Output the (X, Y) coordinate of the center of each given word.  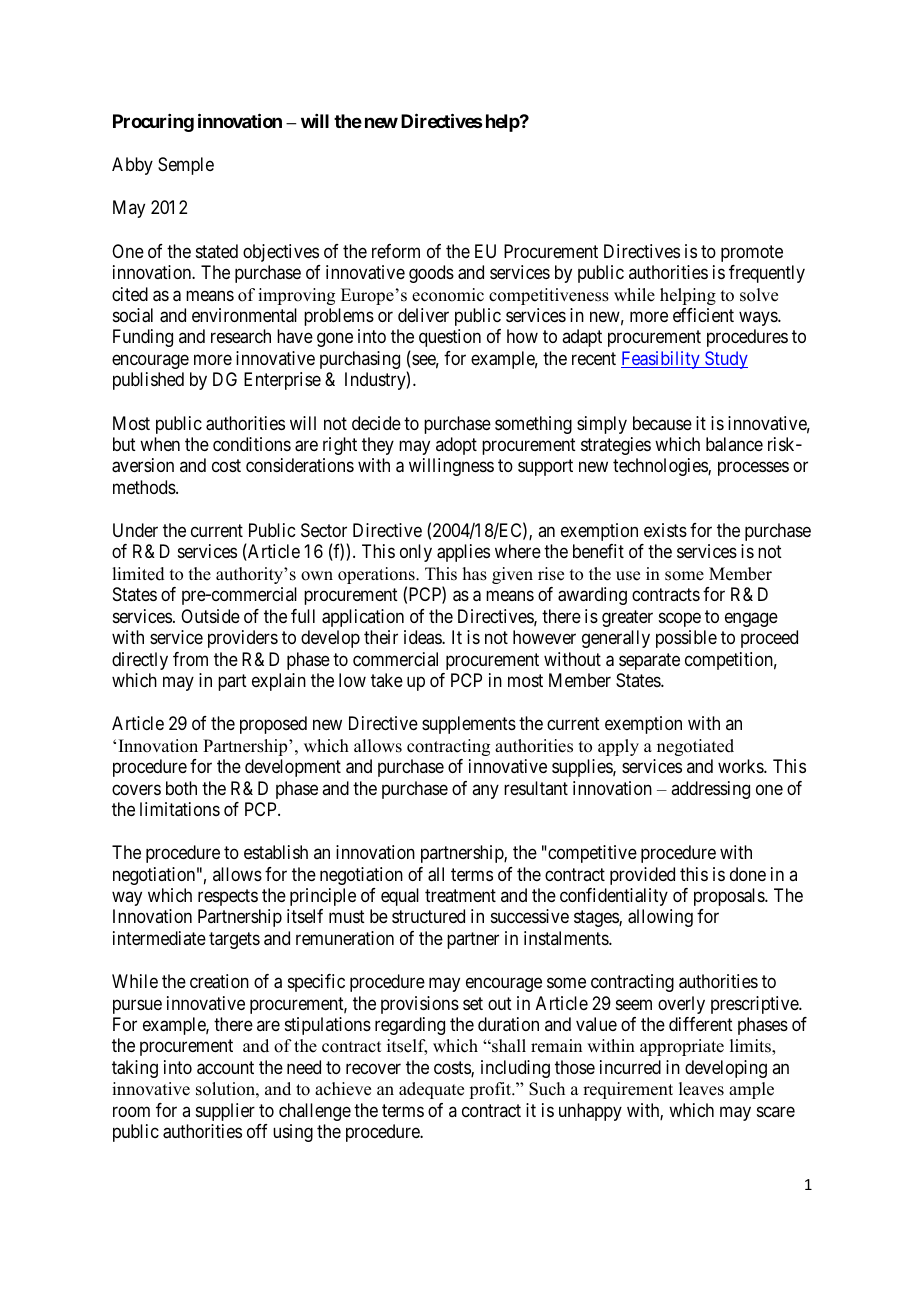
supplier (225, 1112)
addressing (710, 790)
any (485, 791)
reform (396, 251)
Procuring (153, 123)
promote (752, 253)
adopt (456, 446)
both (181, 788)
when (160, 444)
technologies (661, 467)
